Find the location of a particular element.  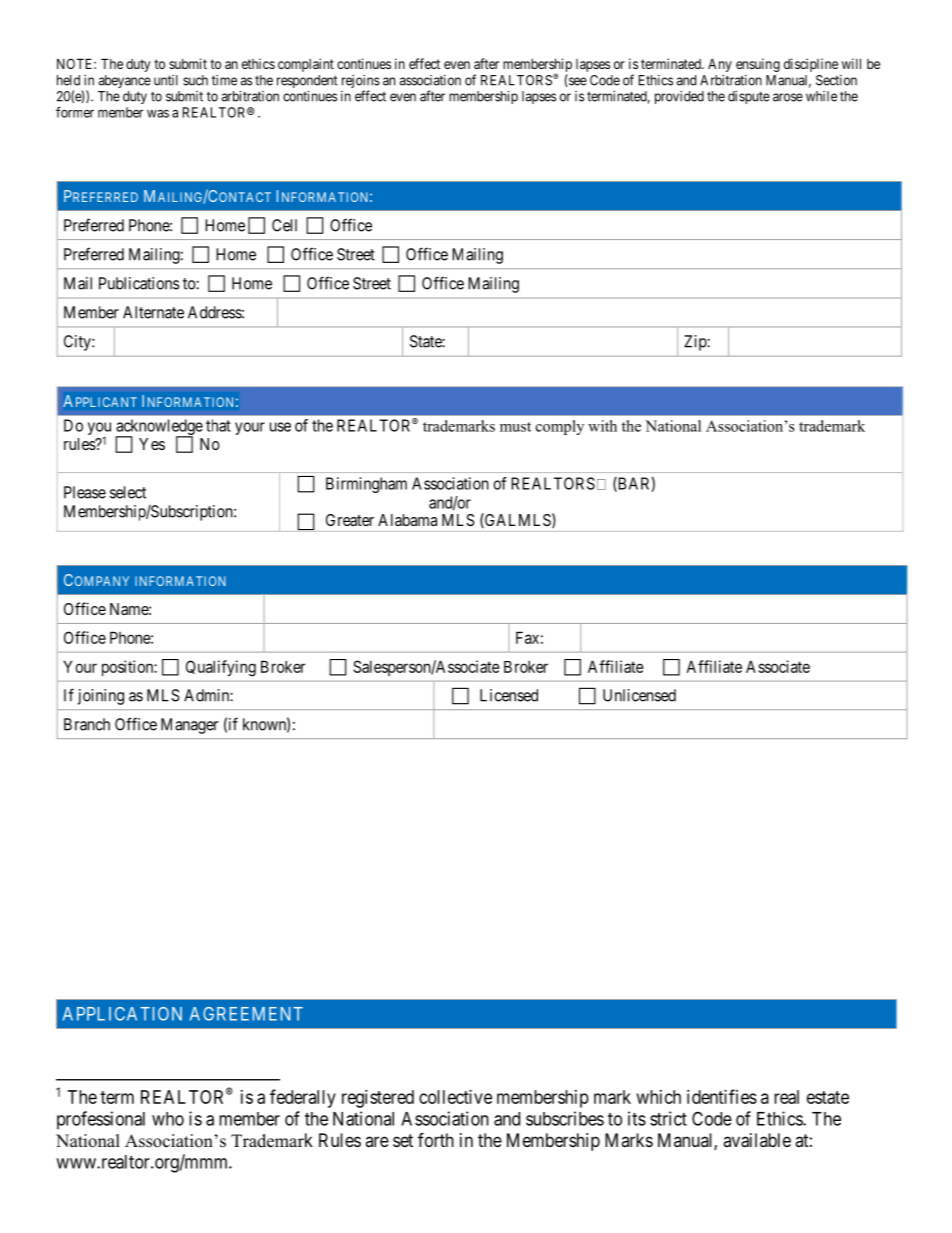

with is located at coordinates (602, 426).
